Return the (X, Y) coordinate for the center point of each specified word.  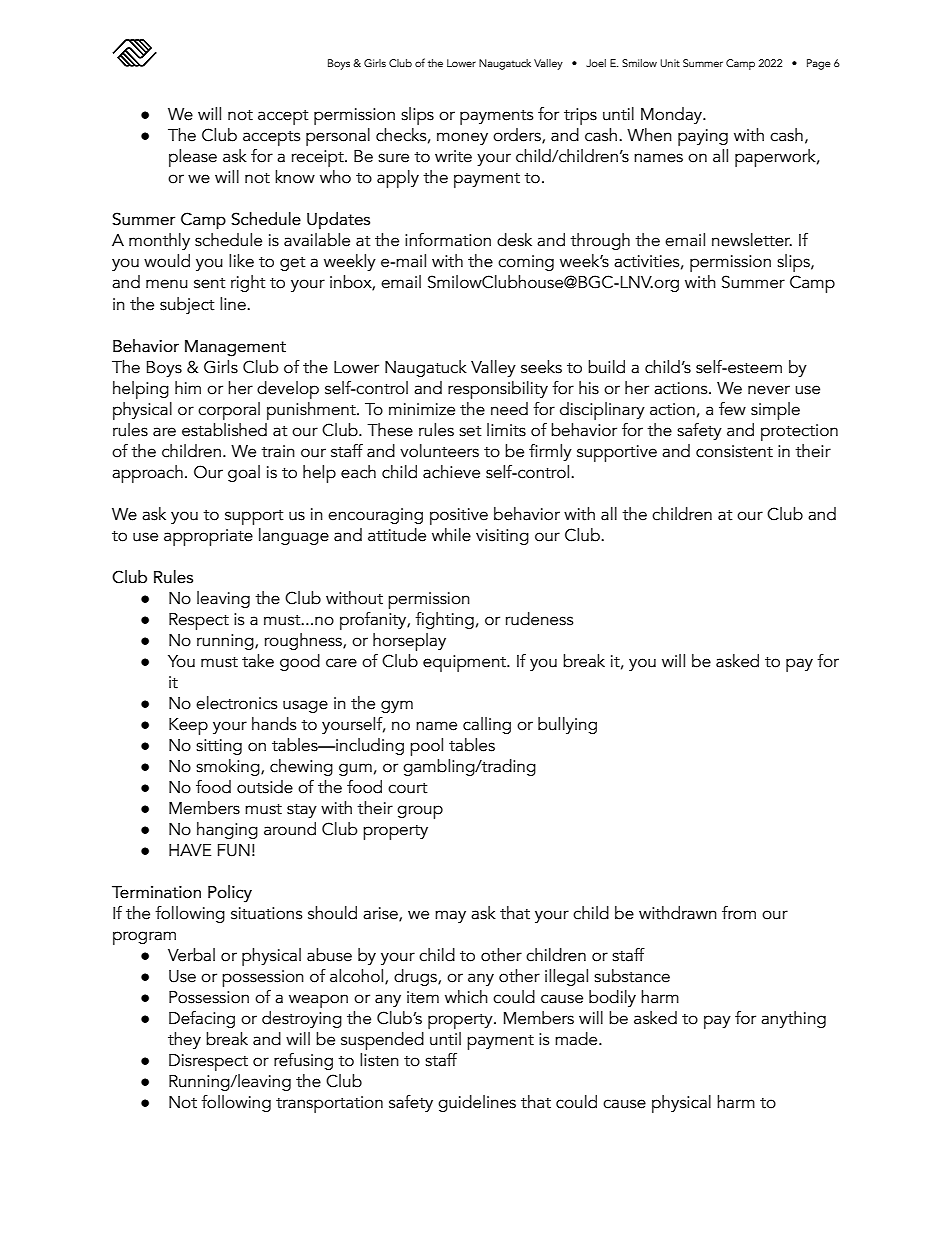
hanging (227, 830)
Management (235, 348)
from (739, 913)
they (184, 1040)
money (462, 138)
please (193, 158)
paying (703, 137)
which (466, 997)
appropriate (208, 537)
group (420, 812)
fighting (444, 620)
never (769, 390)
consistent (734, 451)
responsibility (498, 390)
